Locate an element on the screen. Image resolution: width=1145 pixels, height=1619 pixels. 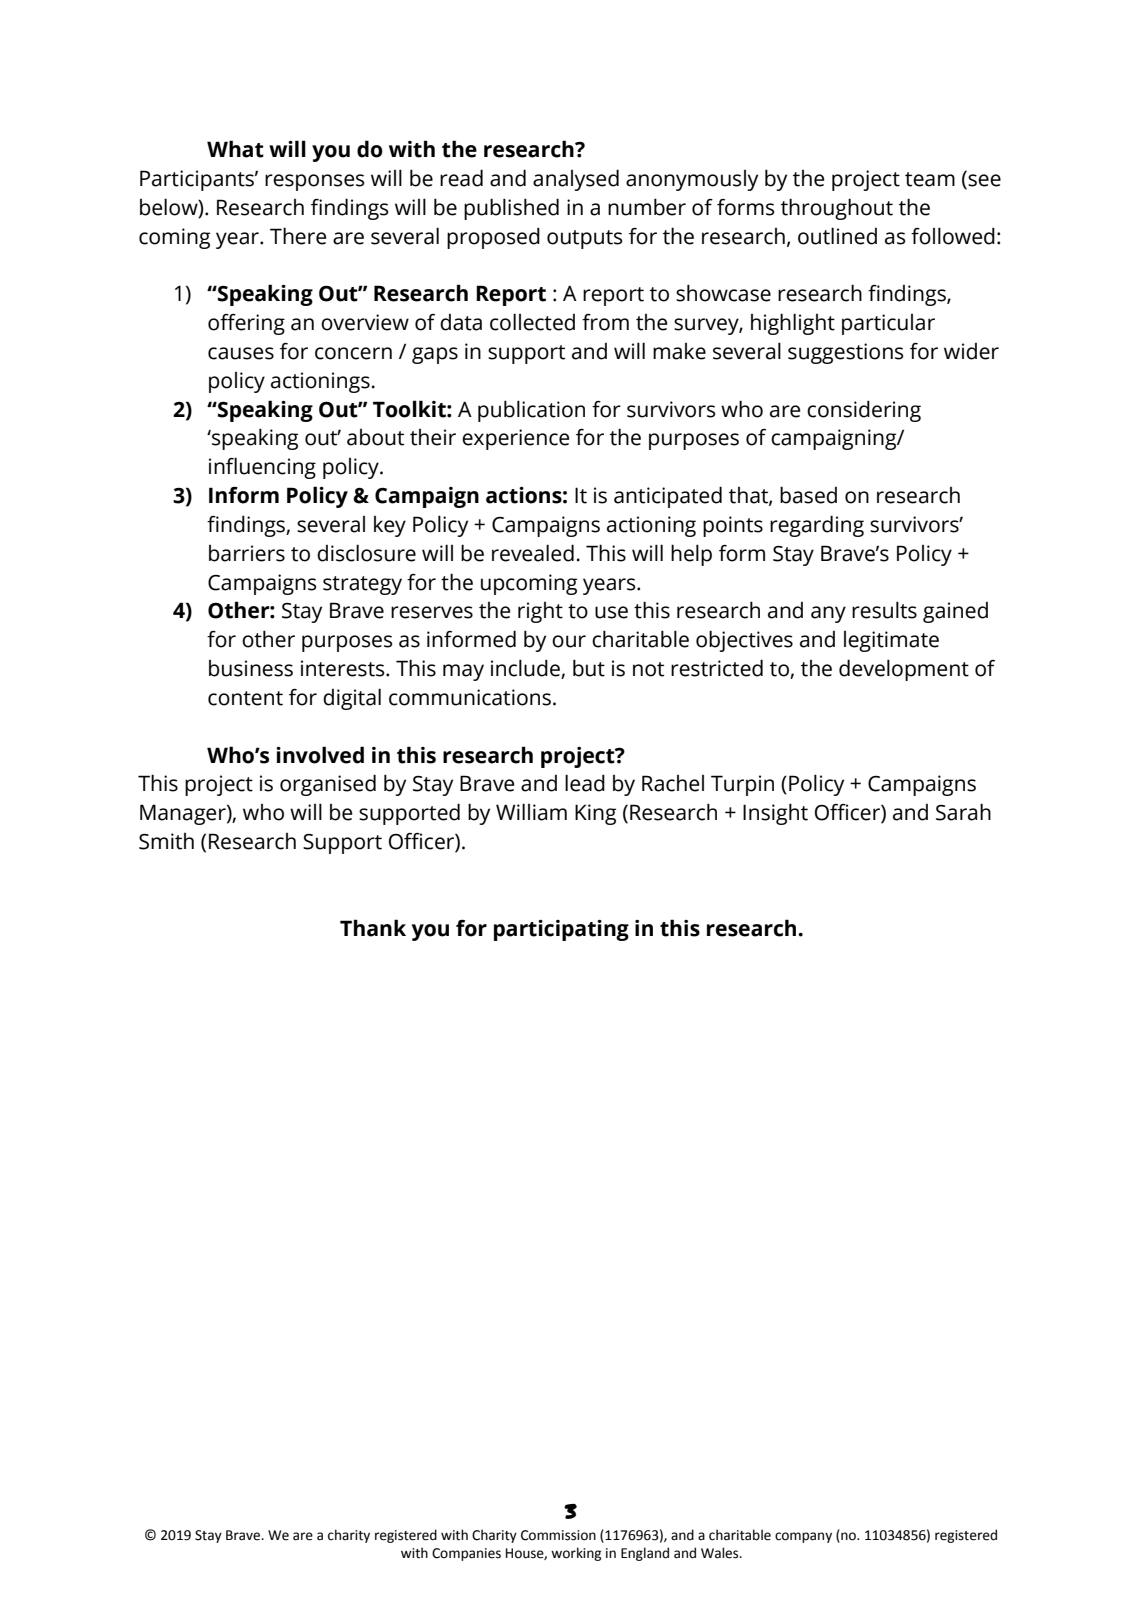
company is located at coordinates (803, 1537).
